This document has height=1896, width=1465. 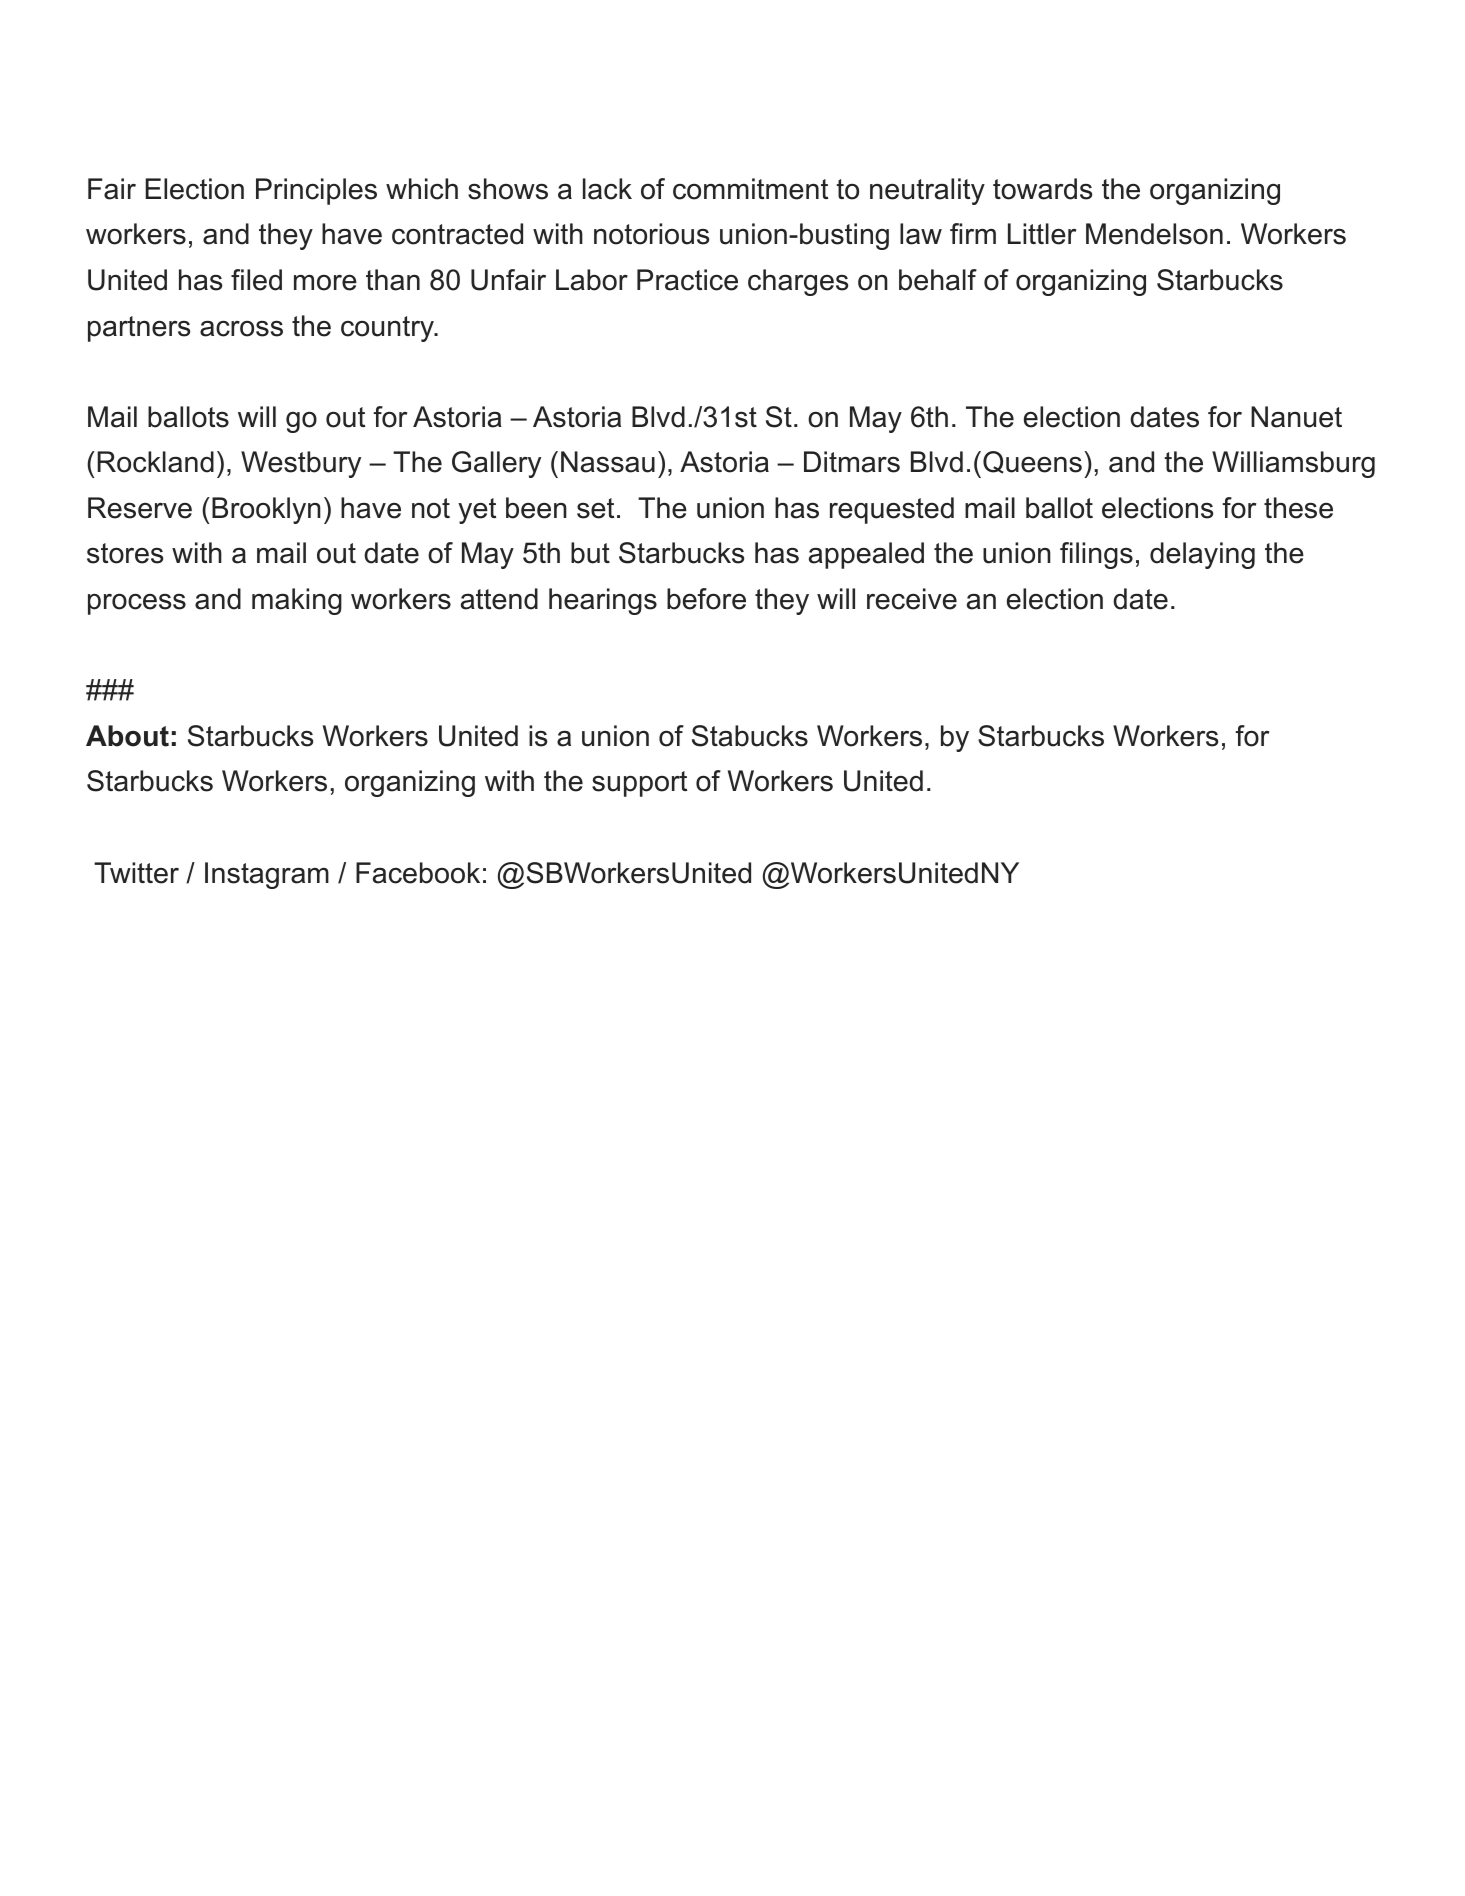 What do you see at coordinates (297, 601) in the document?
I see `making` at bounding box center [297, 601].
